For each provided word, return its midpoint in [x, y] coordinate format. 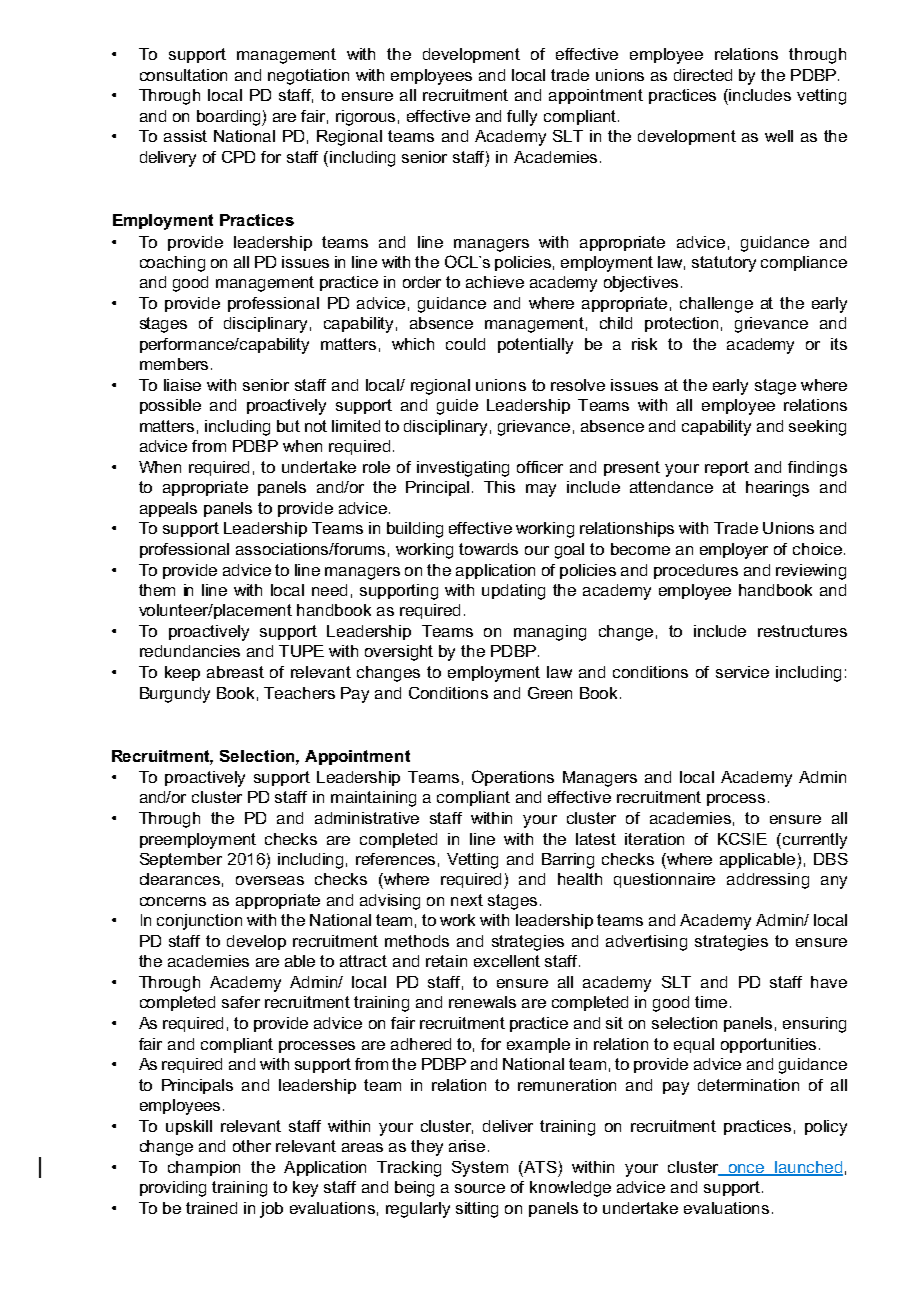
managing [550, 633]
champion [204, 1168]
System [480, 1169]
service [742, 672]
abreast [235, 672]
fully [522, 118]
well [779, 136]
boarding [230, 118]
